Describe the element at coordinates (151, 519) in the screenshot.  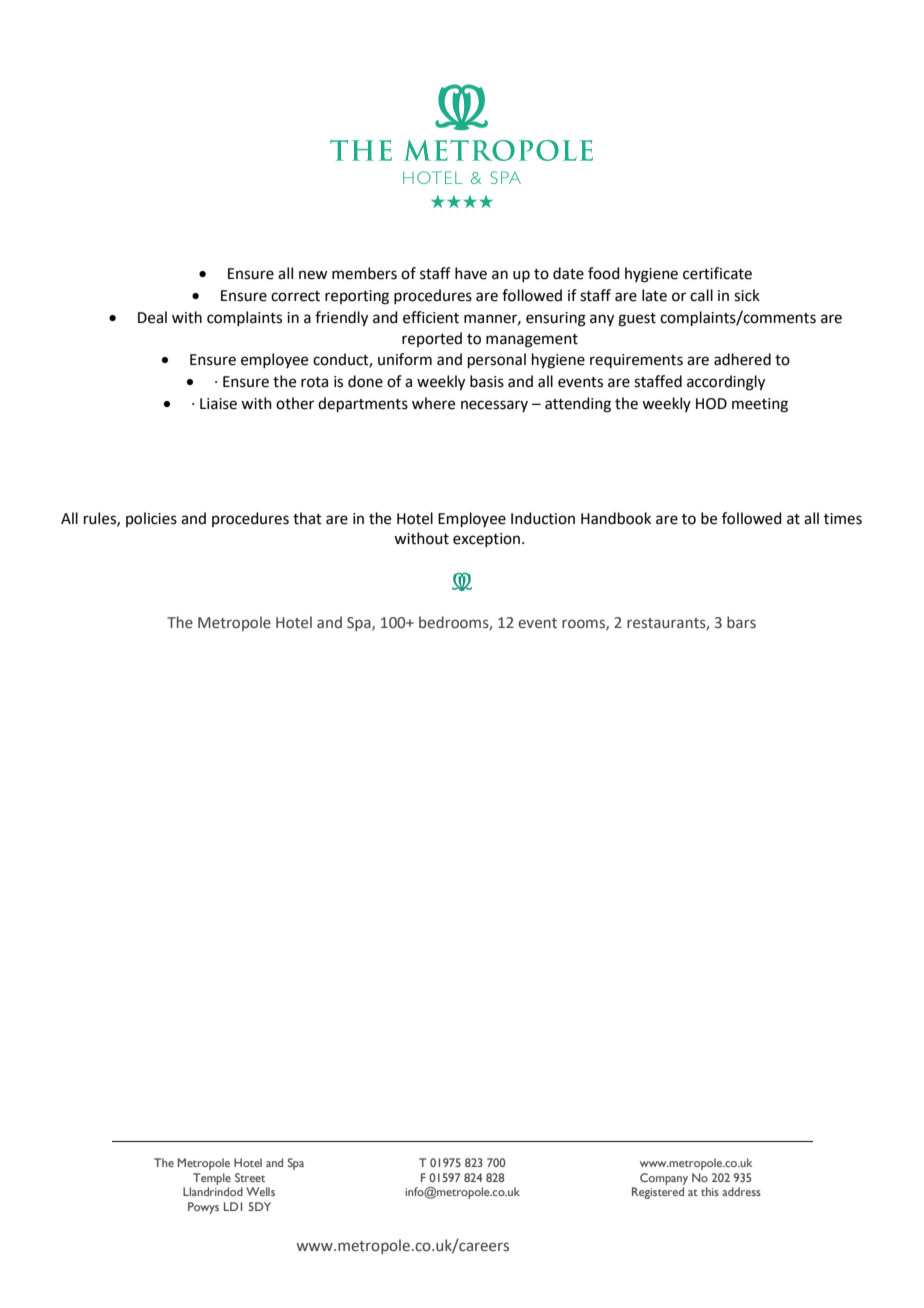
I see `policies` at that location.
